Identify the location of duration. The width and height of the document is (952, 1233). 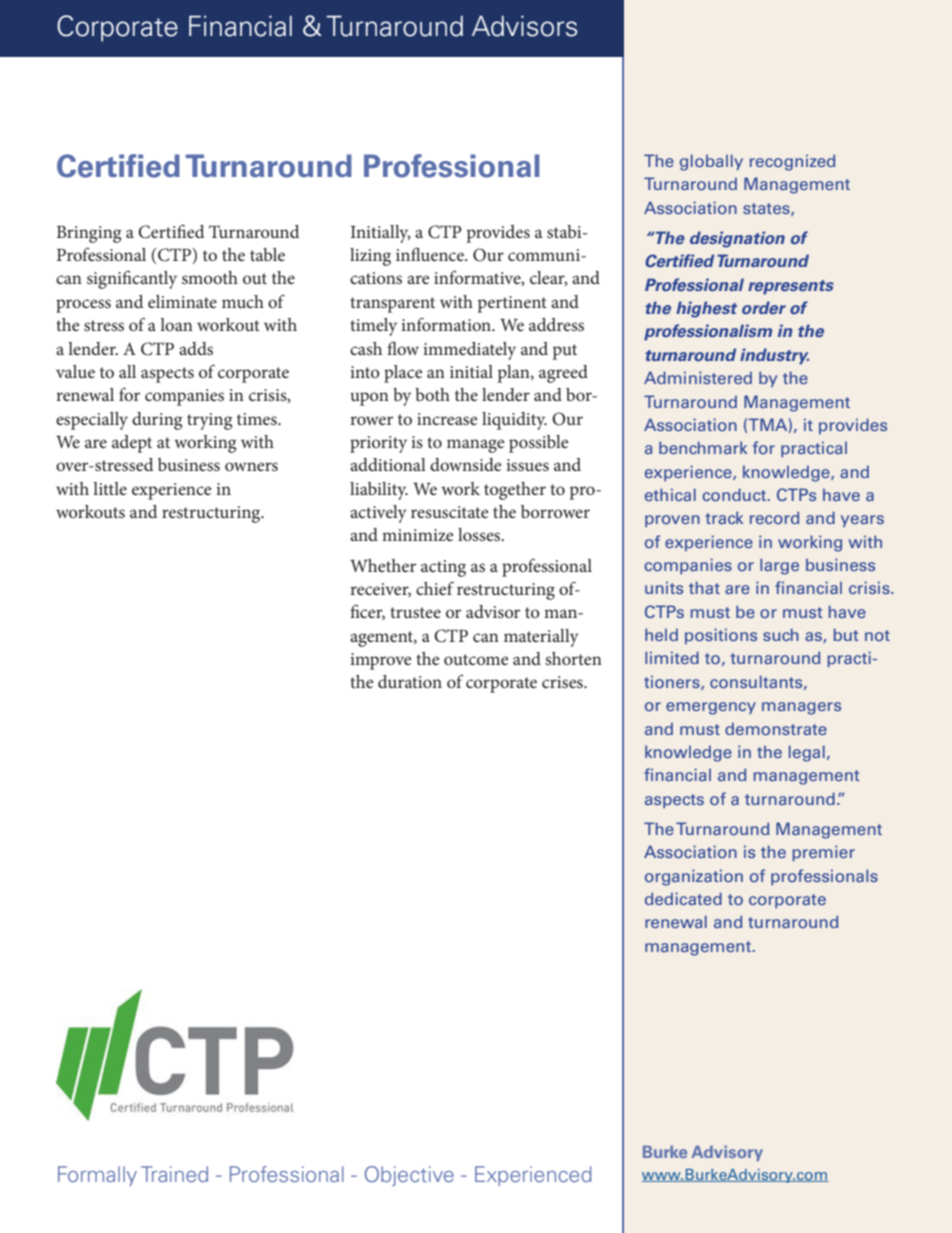
(410, 681).
